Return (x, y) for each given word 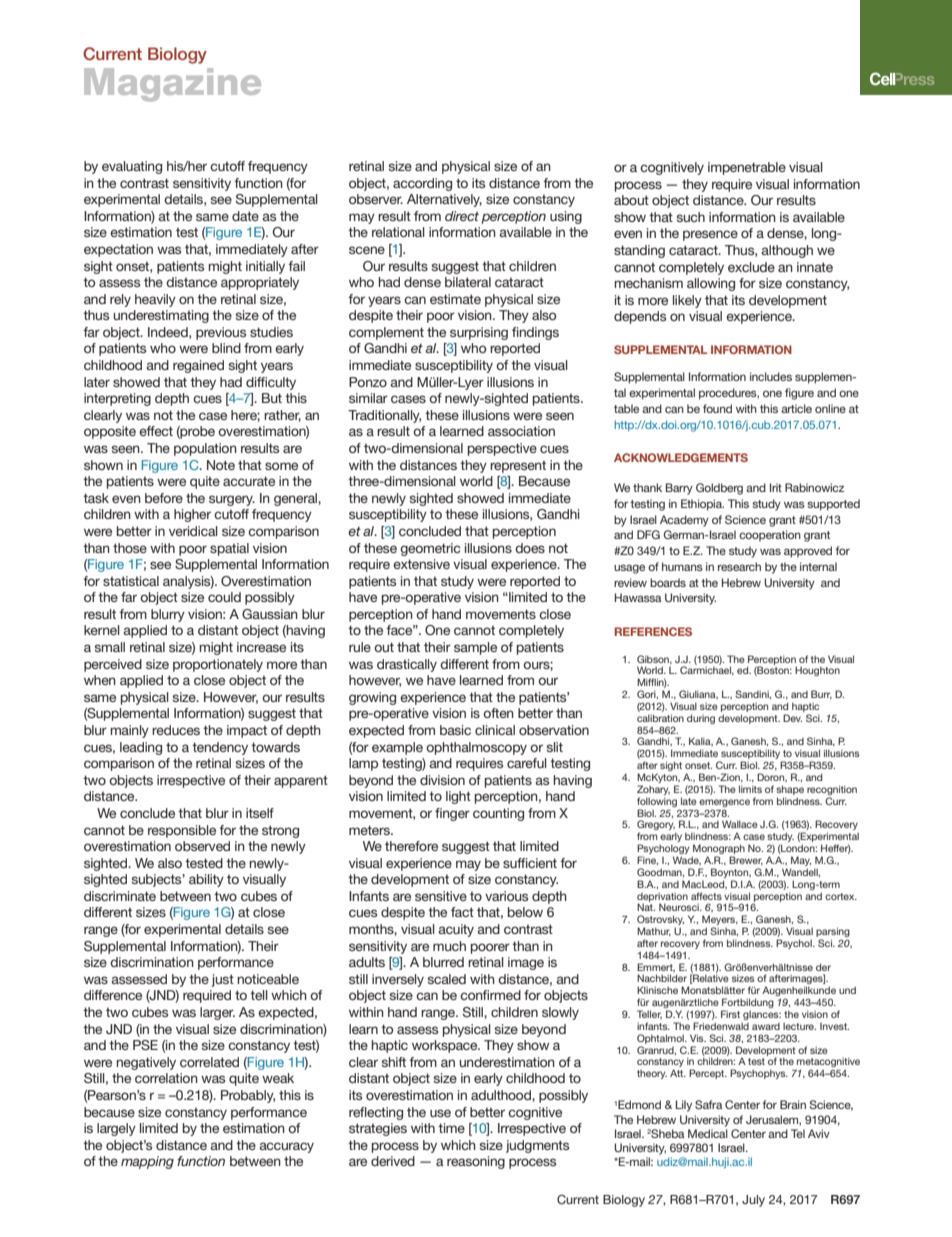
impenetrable (747, 168)
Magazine (173, 85)
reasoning (476, 1162)
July (753, 1201)
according (422, 184)
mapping (147, 1162)
